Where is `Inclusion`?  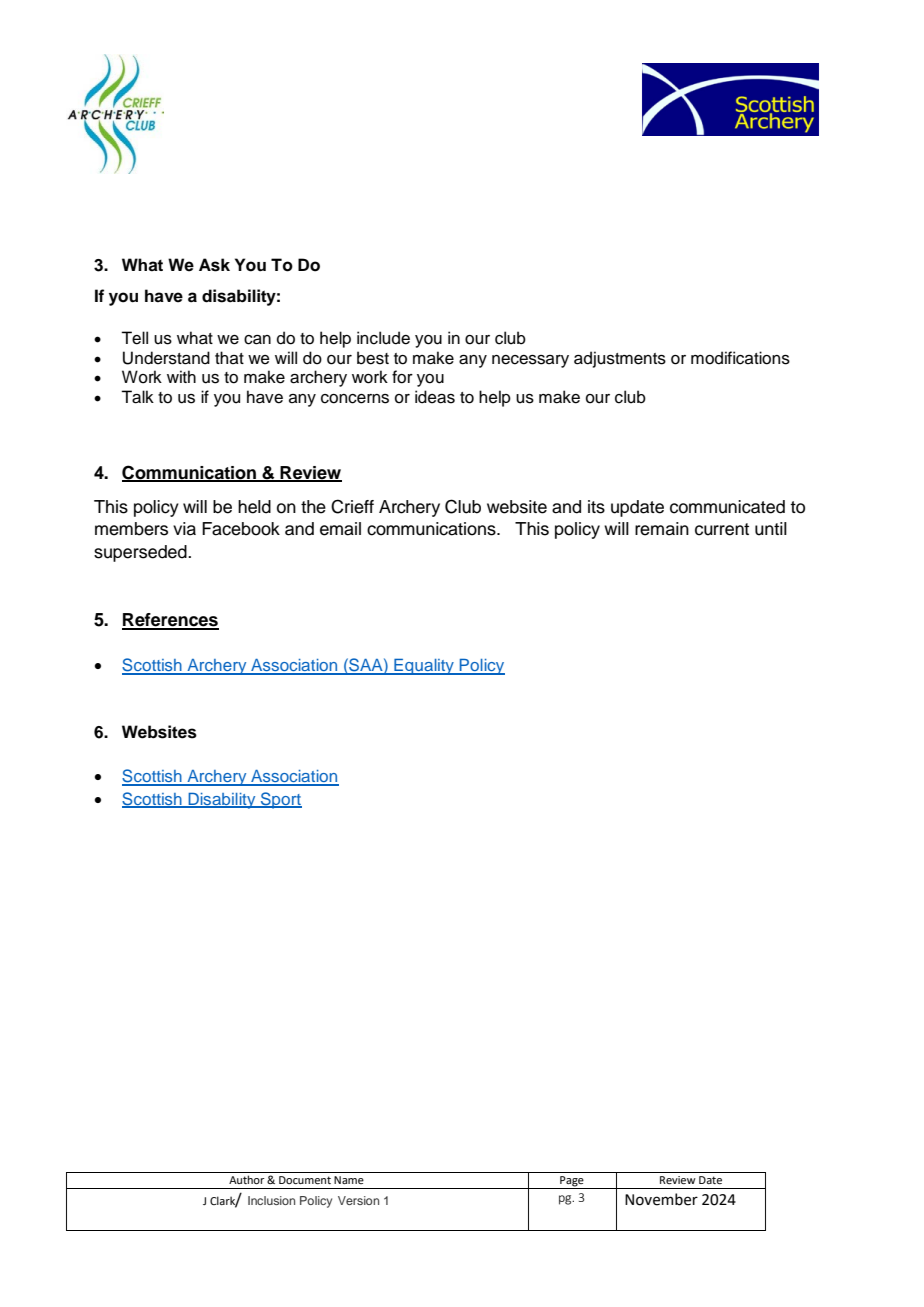
Inclusion is located at coordinates (271, 1200).
